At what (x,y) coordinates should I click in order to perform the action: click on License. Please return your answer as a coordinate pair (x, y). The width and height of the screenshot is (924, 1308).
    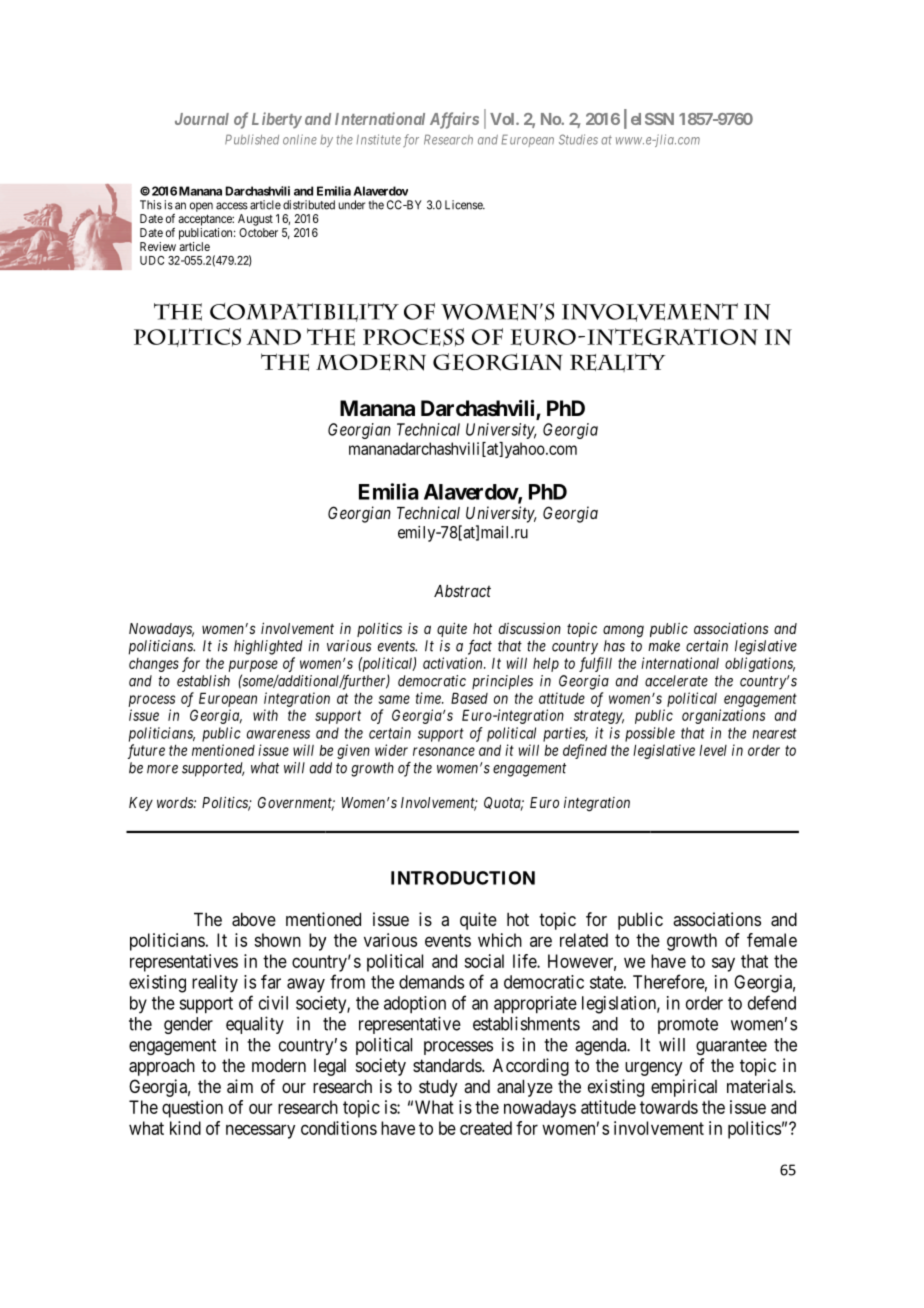
    Looking at the image, I should click on (464, 205).
